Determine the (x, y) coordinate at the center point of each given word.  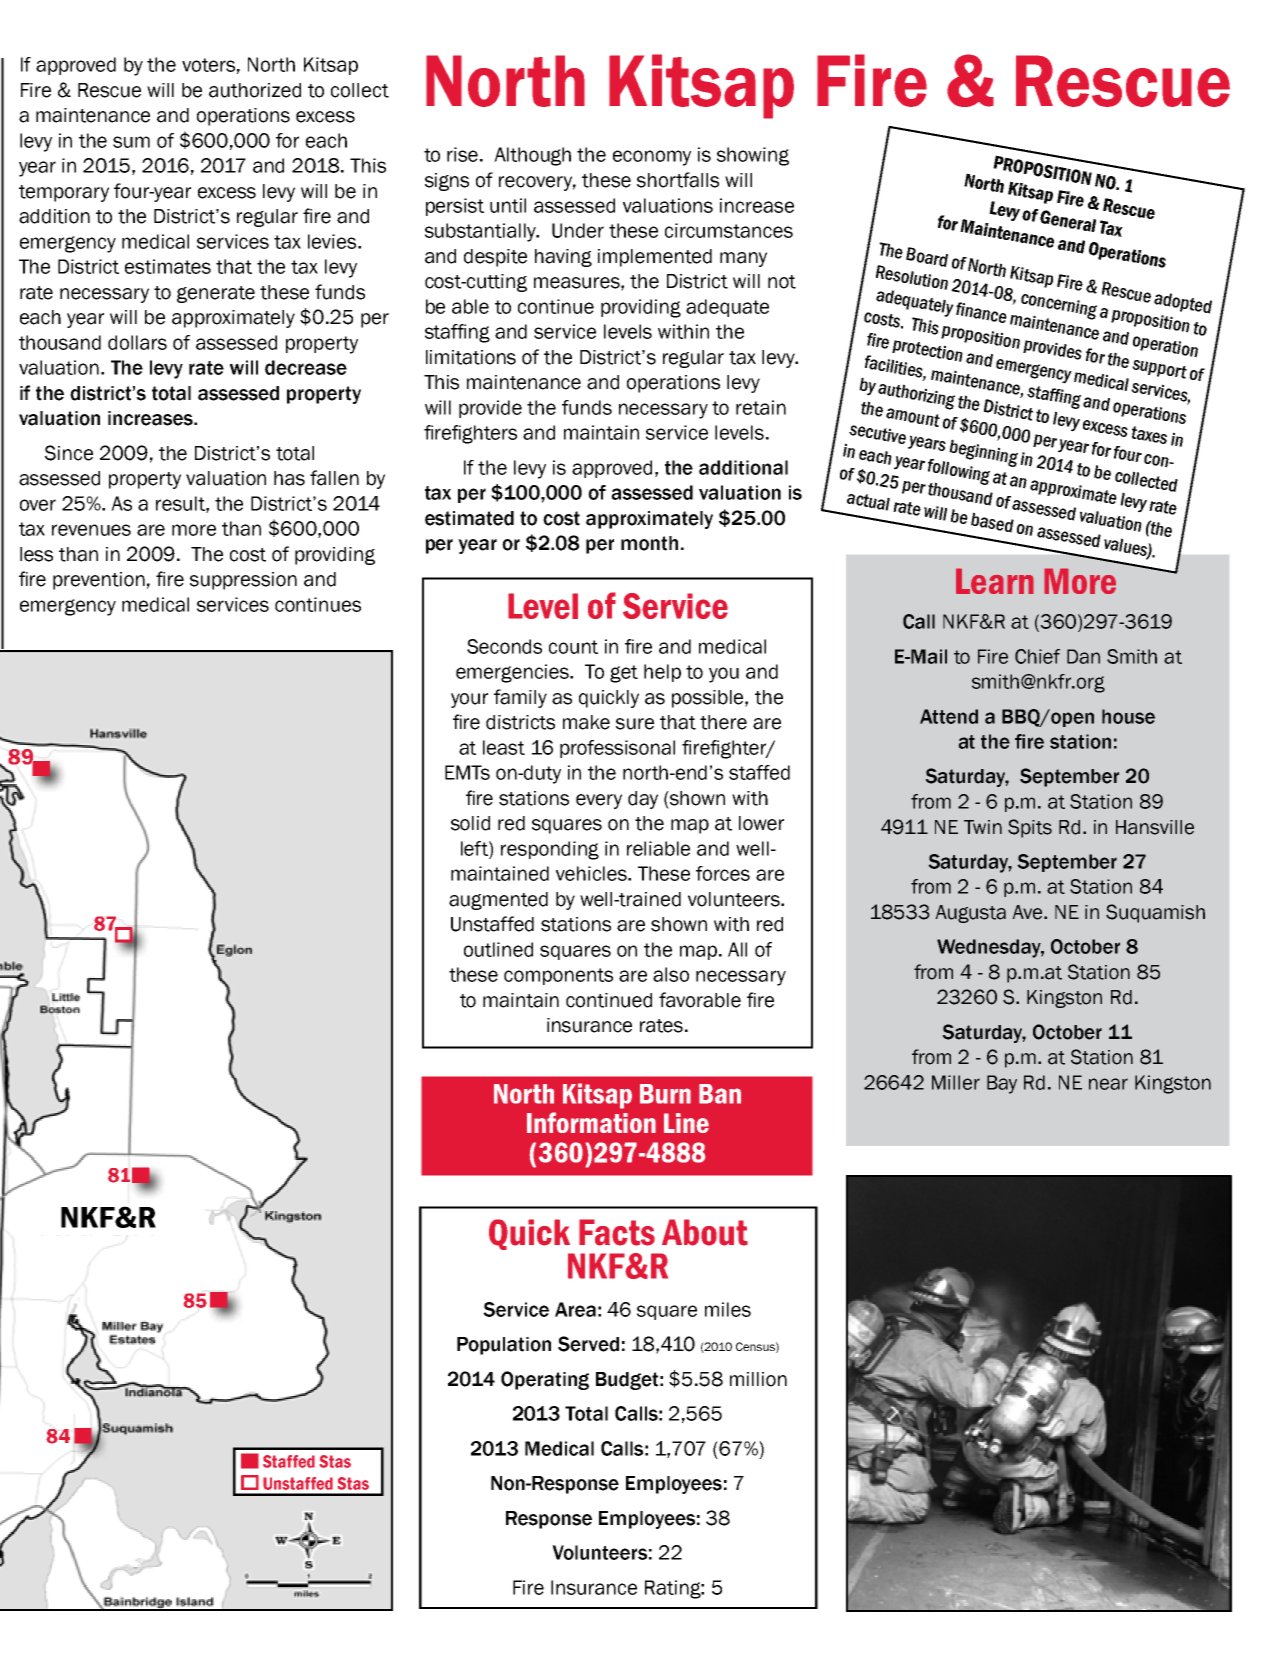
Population (504, 1346)
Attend (949, 716)
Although (532, 156)
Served (588, 1344)
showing (753, 156)
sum (131, 142)
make (586, 722)
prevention (99, 581)
